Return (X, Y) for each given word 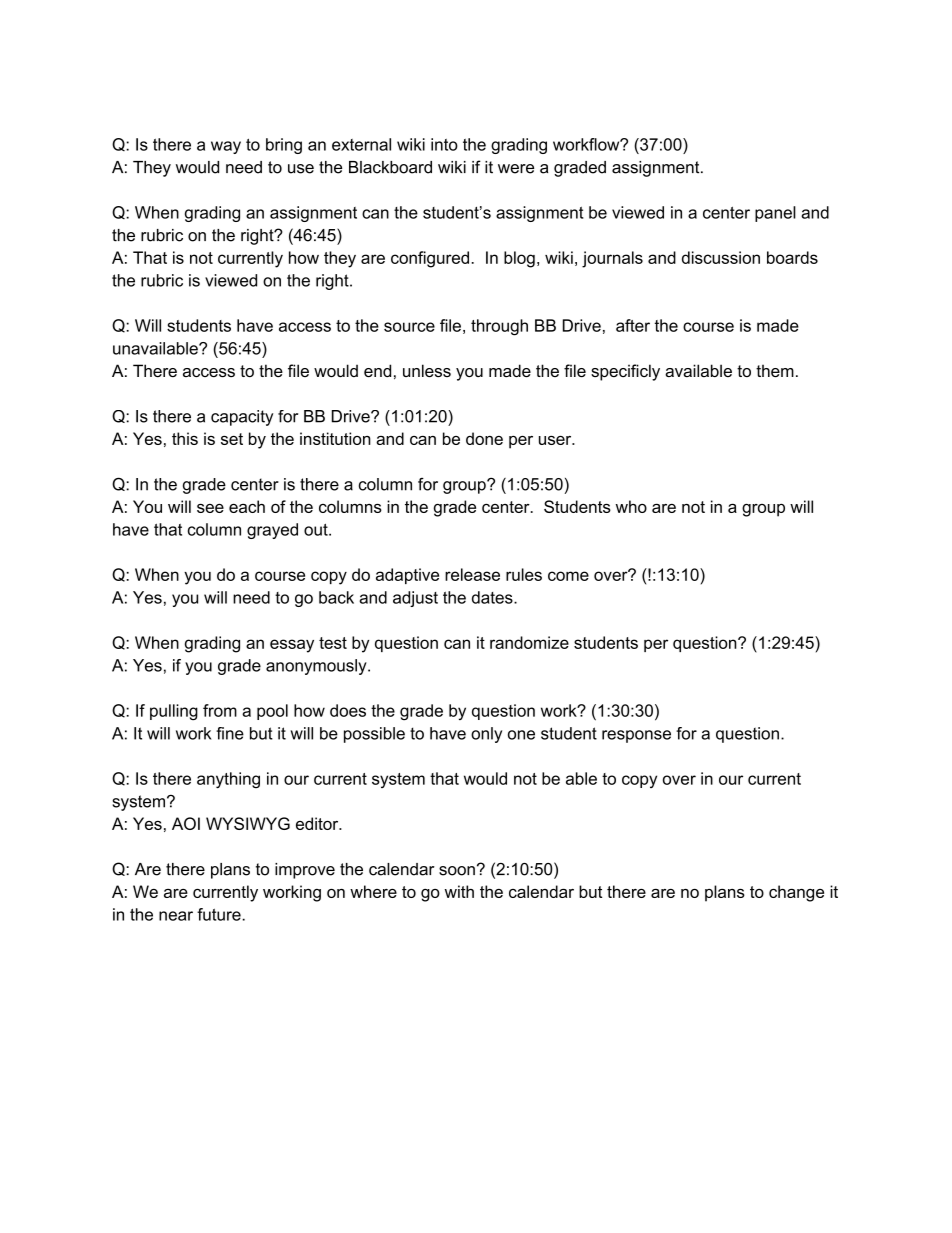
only (486, 735)
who (631, 506)
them (775, 370)
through (499, 327)
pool (272, 712)
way (226, 147)
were (516, 169)
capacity (242, 418)
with (459, 891)
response (636, 736)
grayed (272, 531)
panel (775, 214)
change (796, 893)
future (220, 914)
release (472, 574)
